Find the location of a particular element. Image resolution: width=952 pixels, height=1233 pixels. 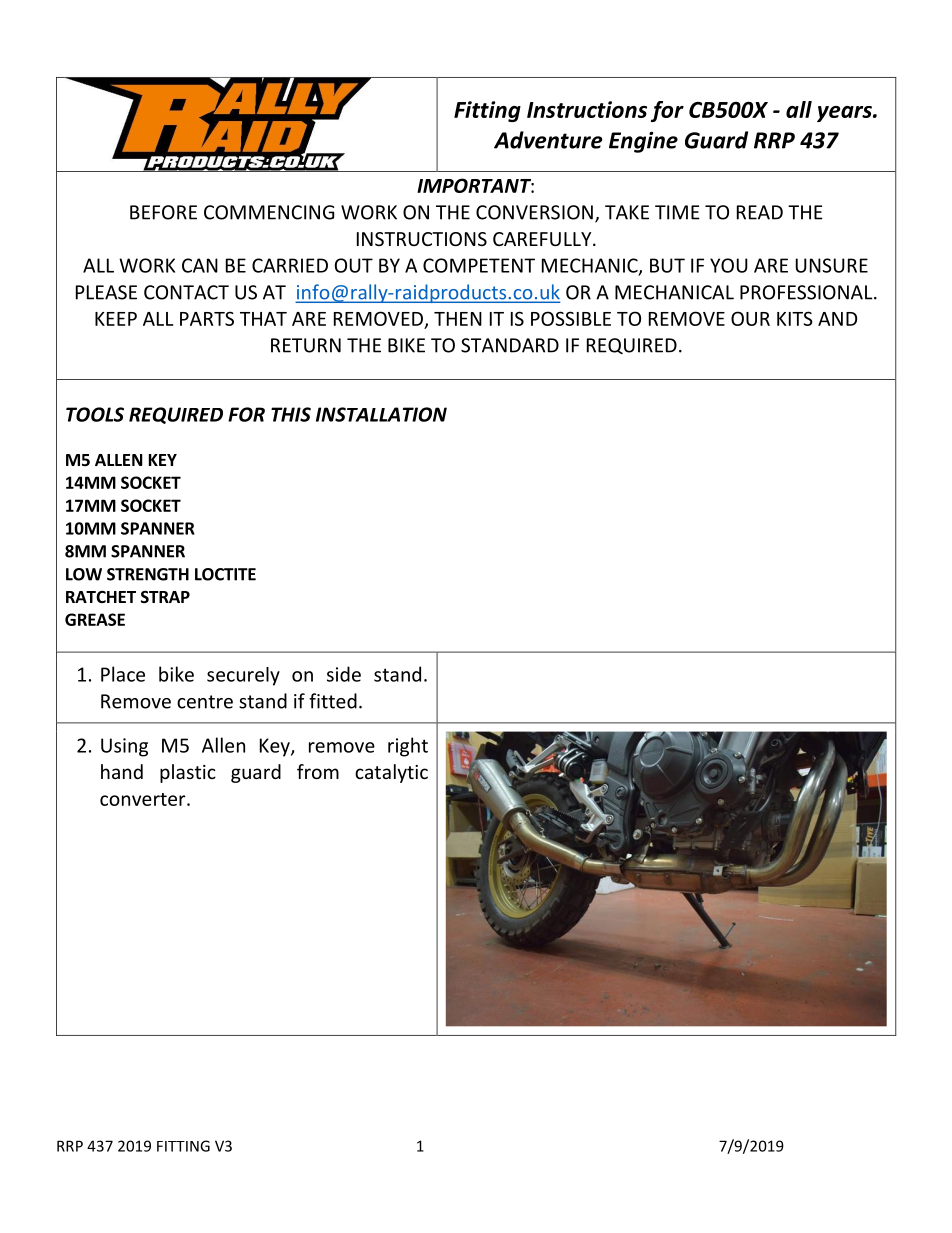

BEFORE is located at coordinates (163, 212).
